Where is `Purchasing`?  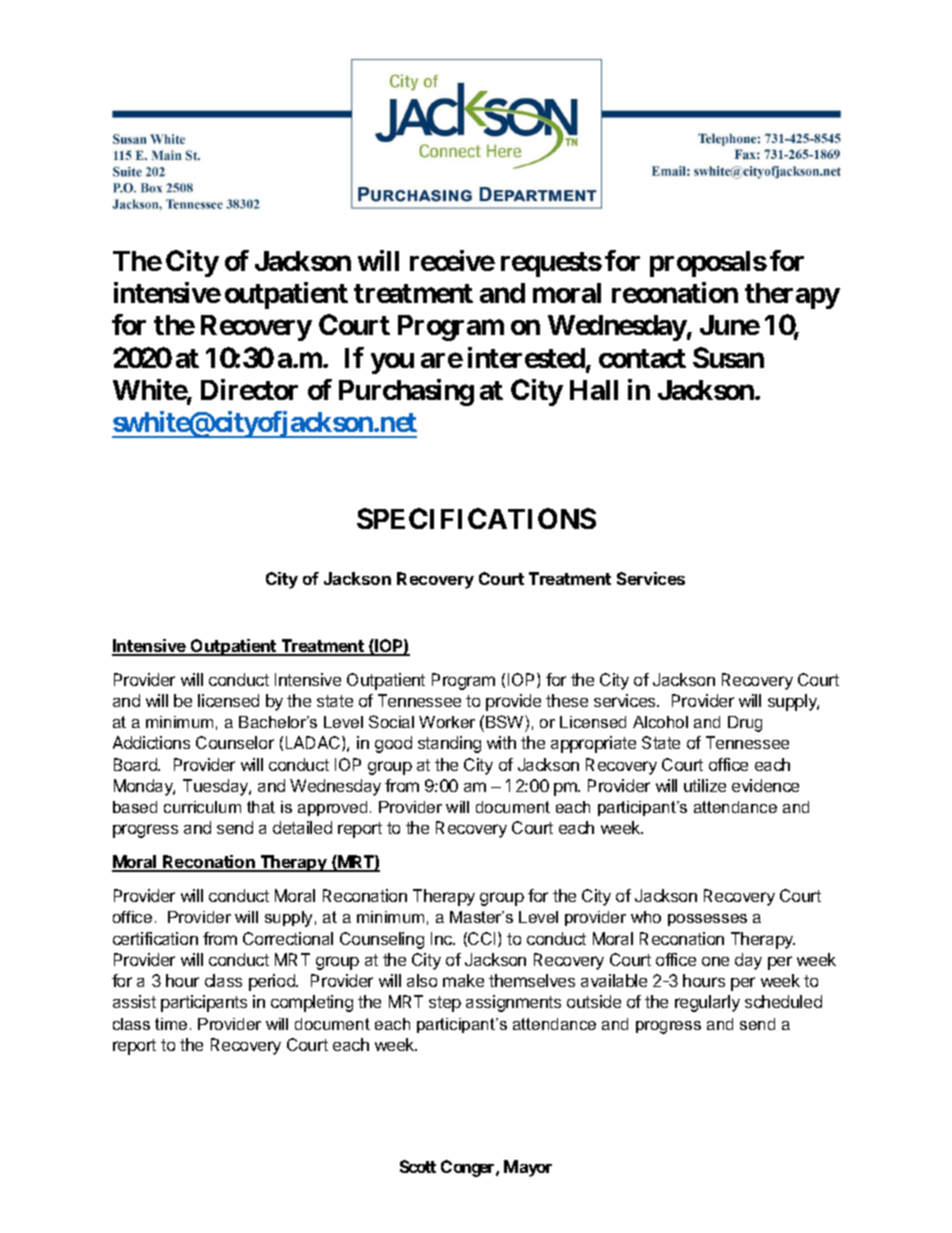
Purchasing is located at coordinates (406, 392).
